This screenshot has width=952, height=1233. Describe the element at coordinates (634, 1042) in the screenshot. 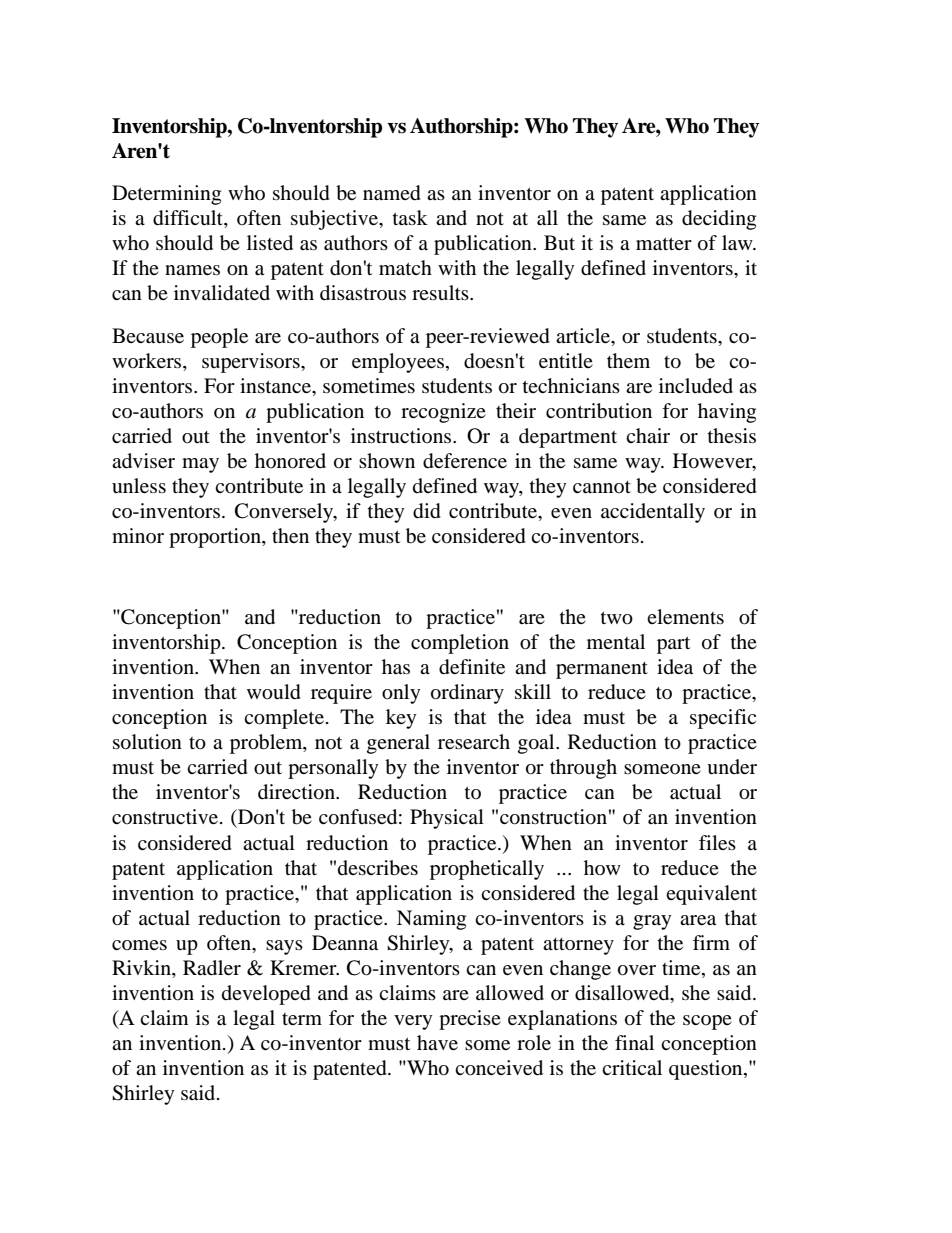

I see `final` at that location.
